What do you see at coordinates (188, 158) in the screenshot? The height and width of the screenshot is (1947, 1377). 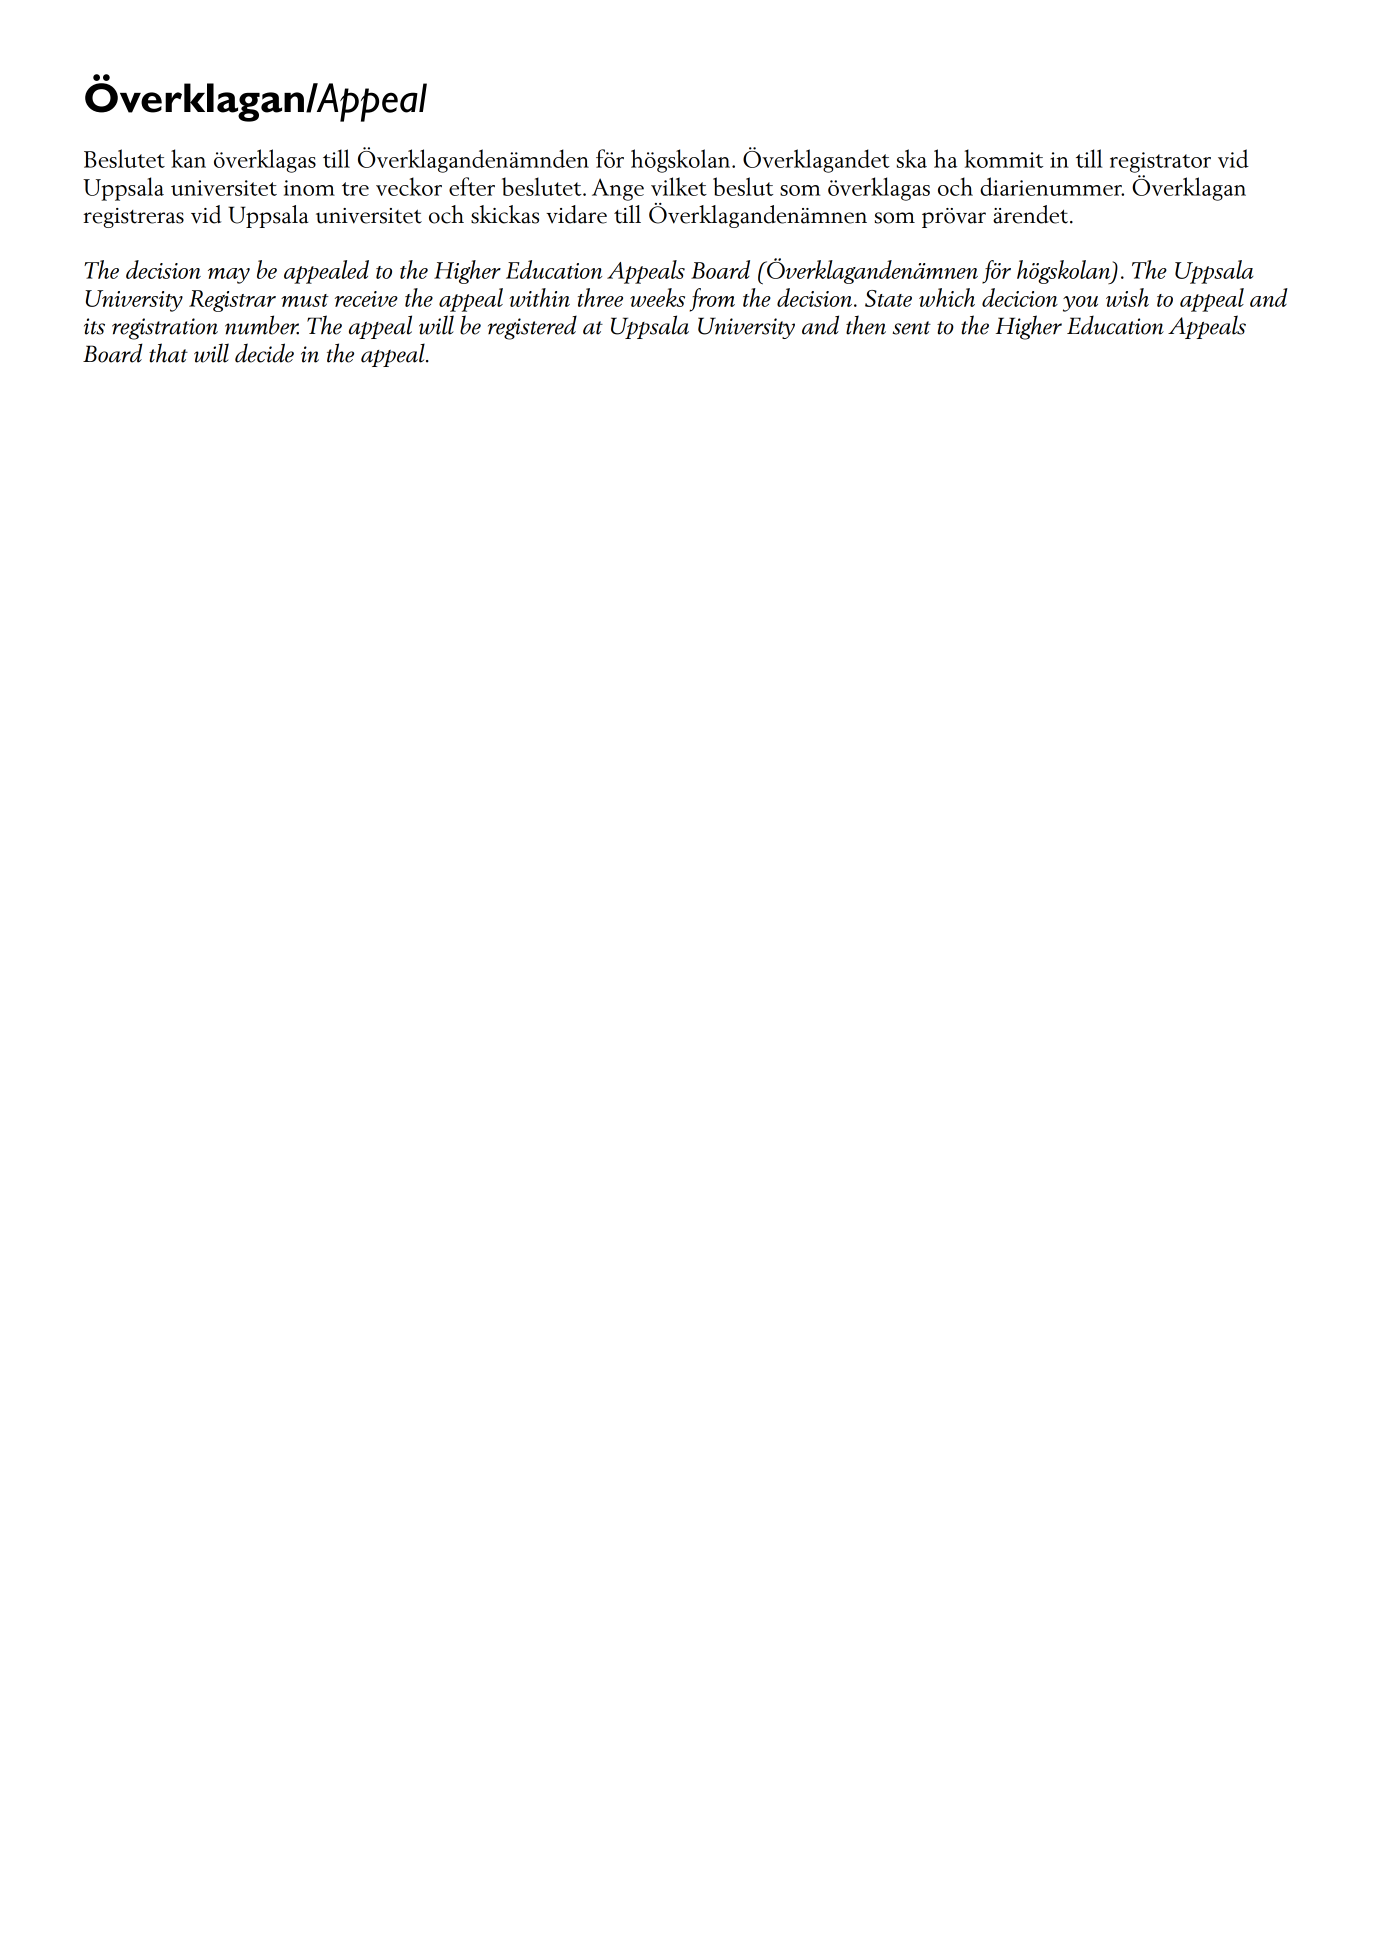 I see `kan` at bounding box center [188, 158].
